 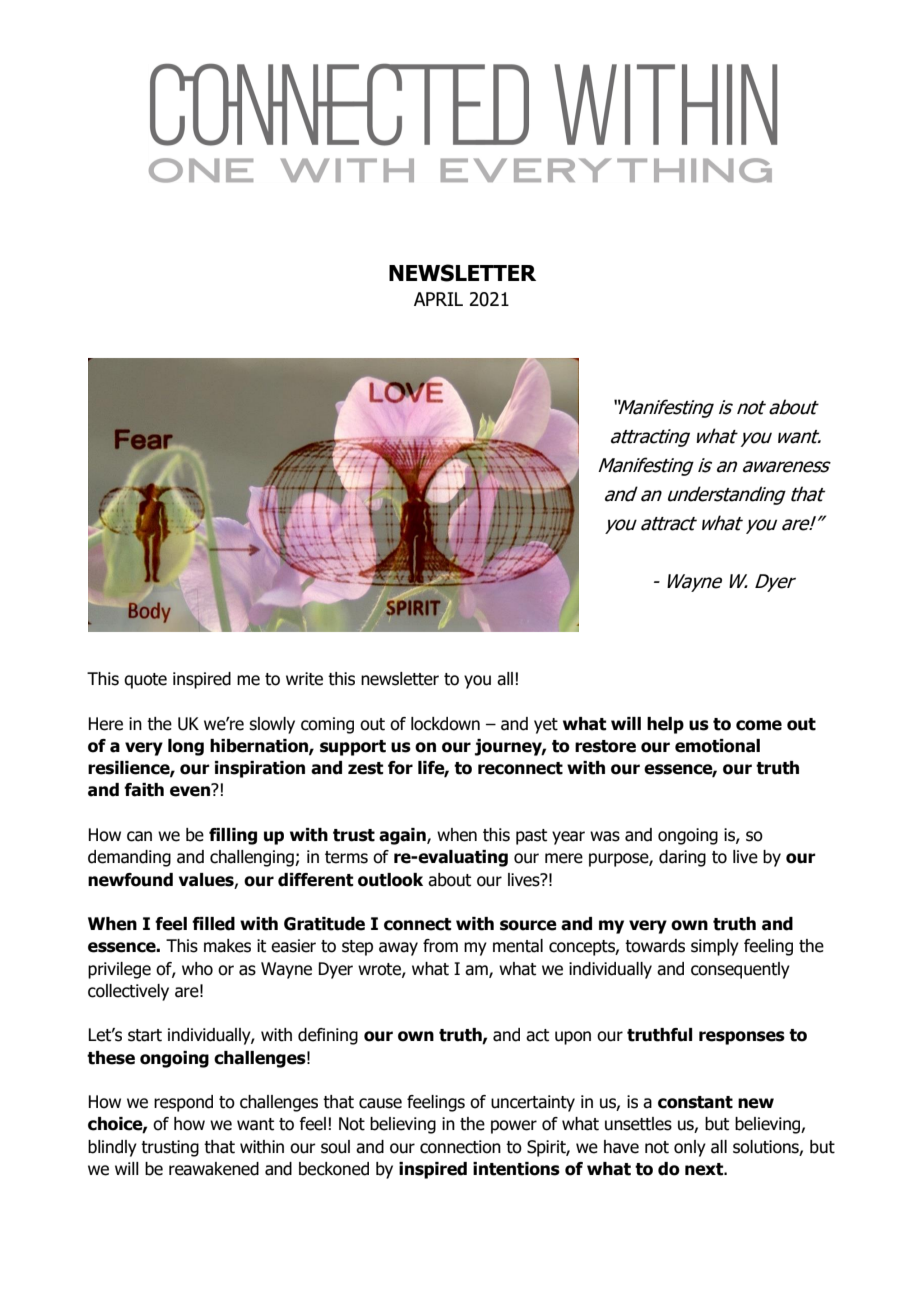 What do you see at coordinates (186, 747) in the screenshot?
I see `long` at bounding box center [186, 747].
